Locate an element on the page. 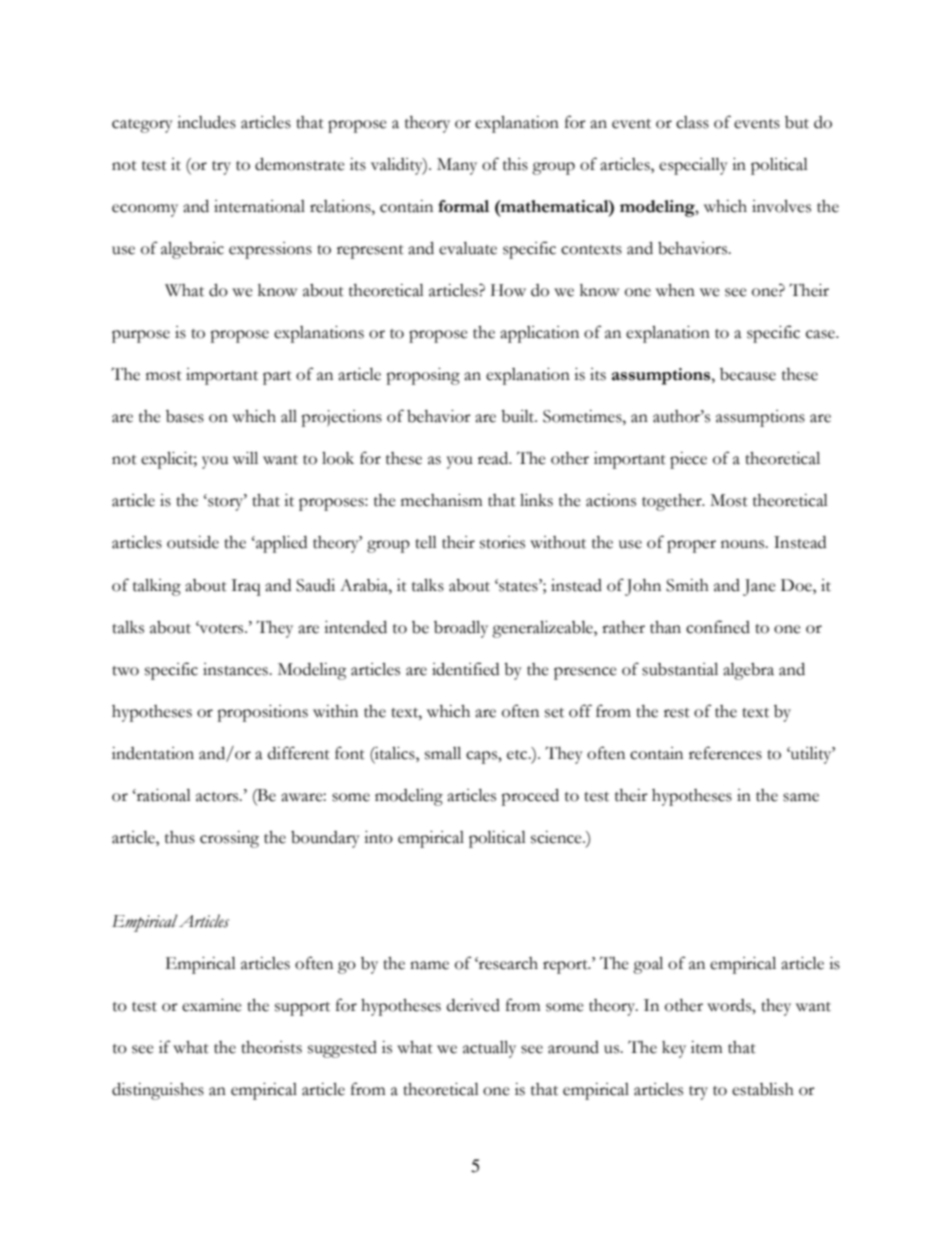 The image size is (952, 1233). indentation is located at coordinates (153, 753).
